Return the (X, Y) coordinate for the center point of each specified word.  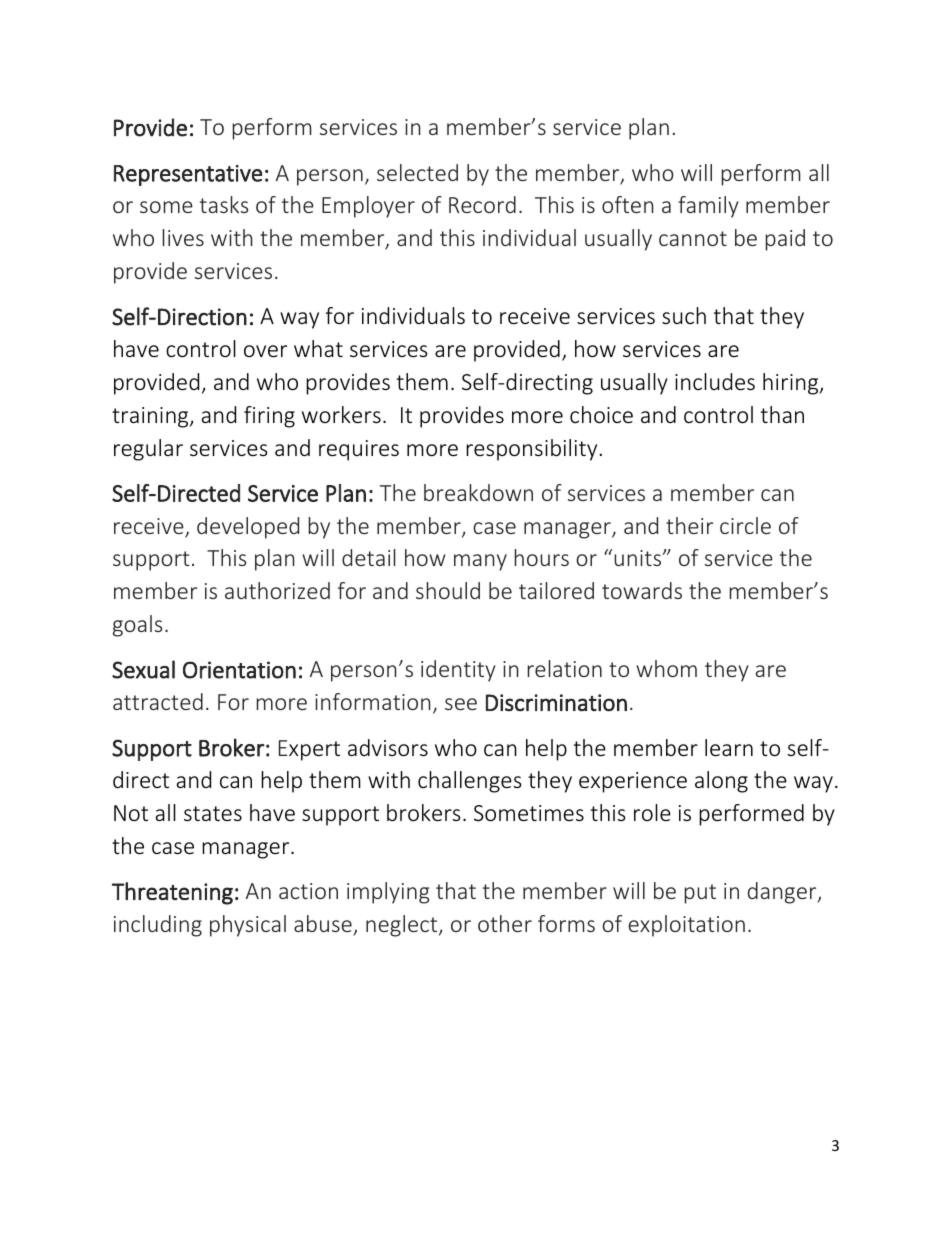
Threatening (172, 893)
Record (482, 204)
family (708, 207)
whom (666, 668)
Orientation (239, 670)
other (505, 923)
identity (458, 671)
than (782, 414)
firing (269, 417)
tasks (224, 204)
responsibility (531, 450)
